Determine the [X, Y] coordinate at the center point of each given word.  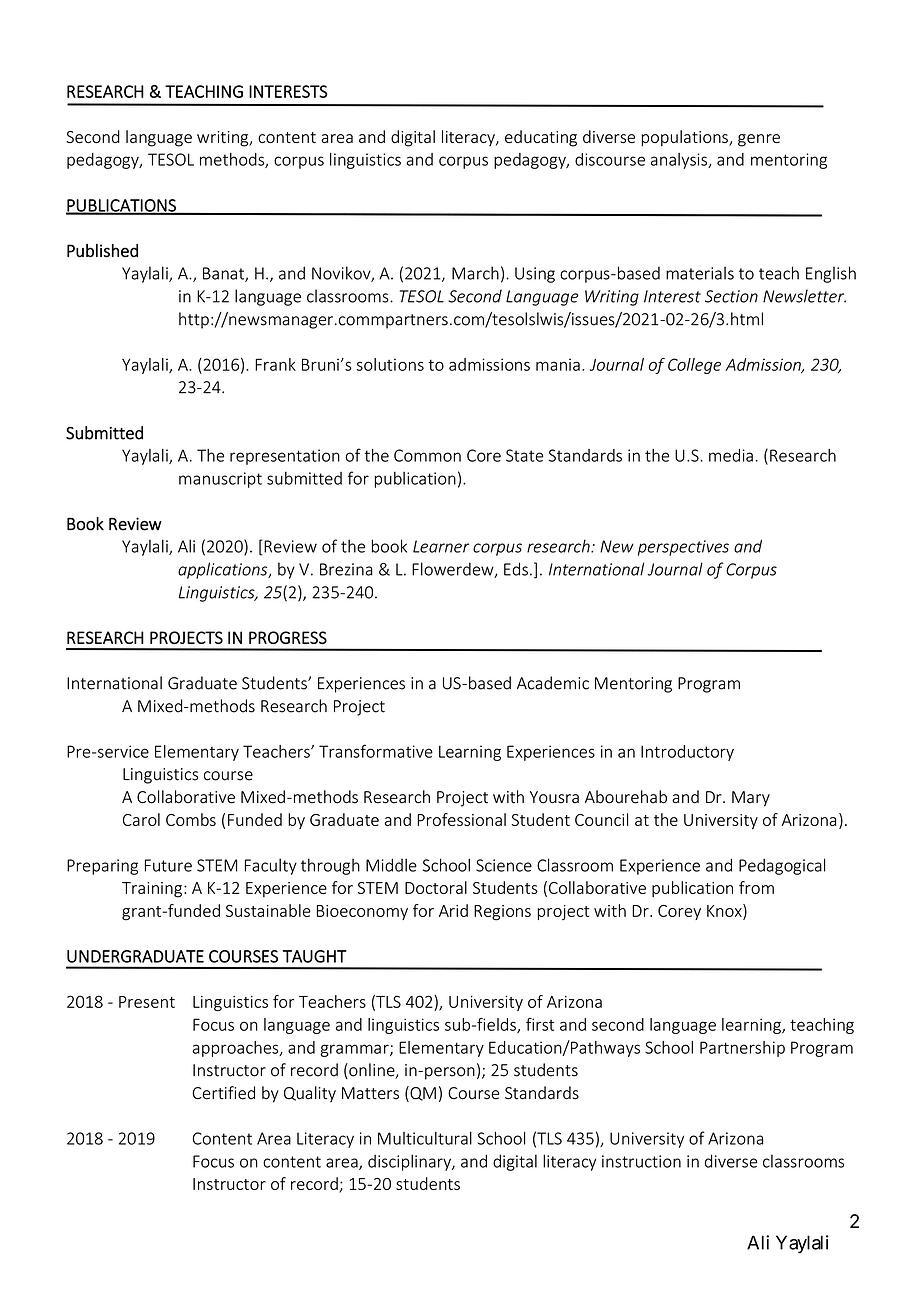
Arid [453, 910]
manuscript [220, 480]
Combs [191, 819]
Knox [725, 911]
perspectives [683, 548]
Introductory [687, 753]
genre [759, 140]
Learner [441, 546]
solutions [390, 364]
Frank [275, 364]
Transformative [376, 751]
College [694, 366]
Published [102, 251]
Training [152, 890]
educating [541, 138]
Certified [223, 1093]
